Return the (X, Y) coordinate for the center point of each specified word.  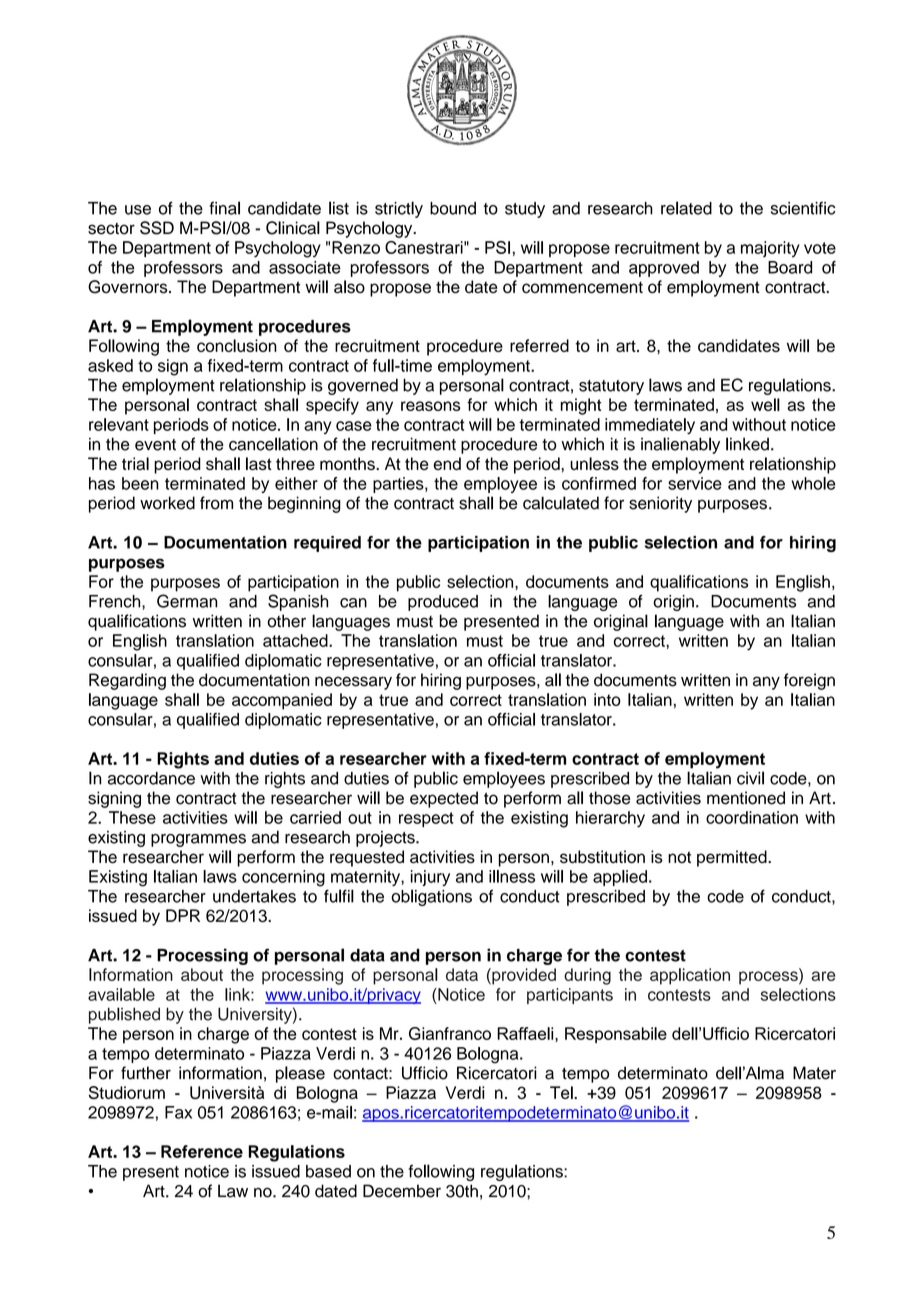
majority (770, 249)
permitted (733, 858)
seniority (660, 504)
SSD (157, 228)
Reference (202, 1151)
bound (453, 208)
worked (167, 503)
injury (430, 878)
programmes (198, 840)
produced (443, 603)
